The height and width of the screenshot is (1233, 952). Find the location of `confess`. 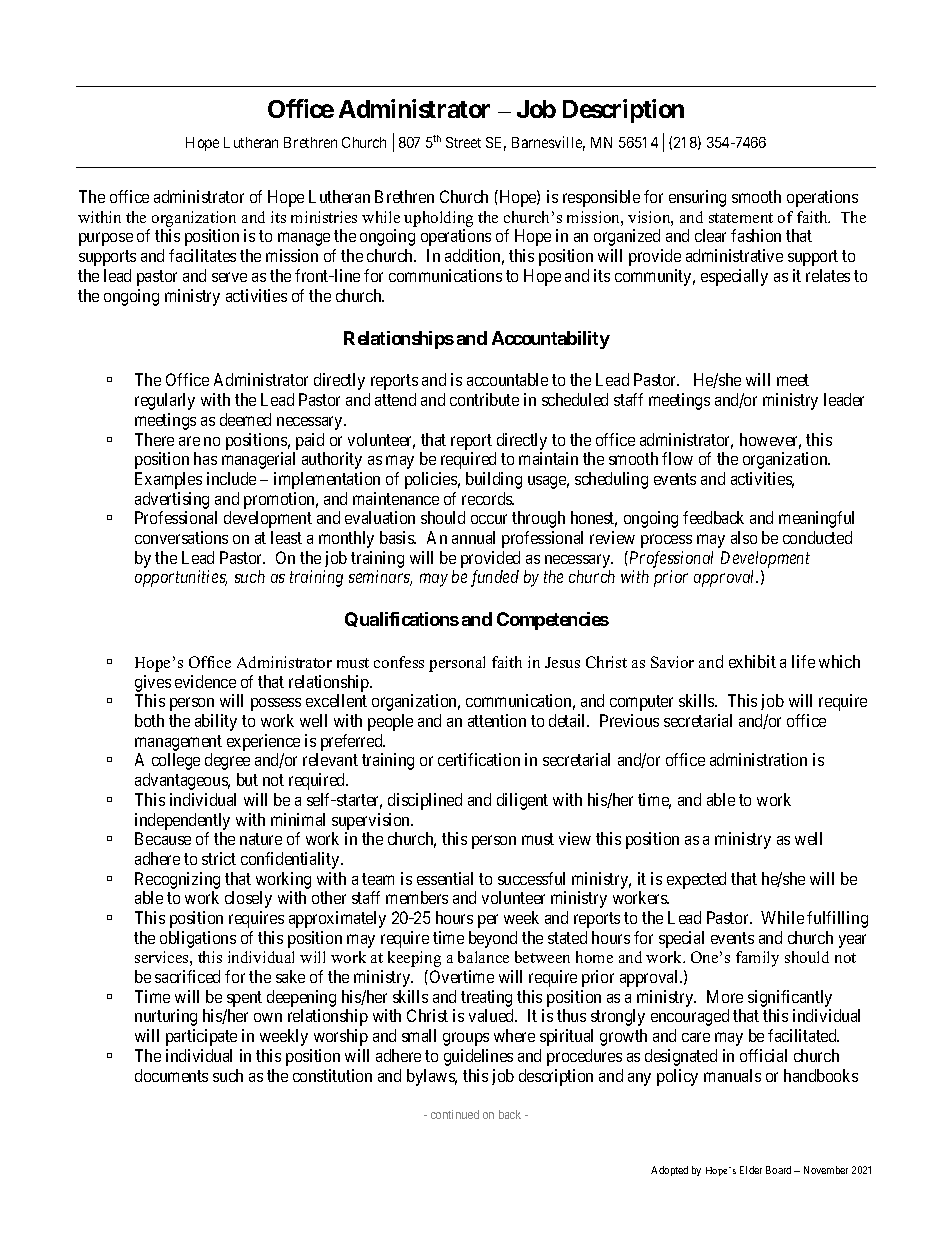

confess is located at coordinates (399, 662).
